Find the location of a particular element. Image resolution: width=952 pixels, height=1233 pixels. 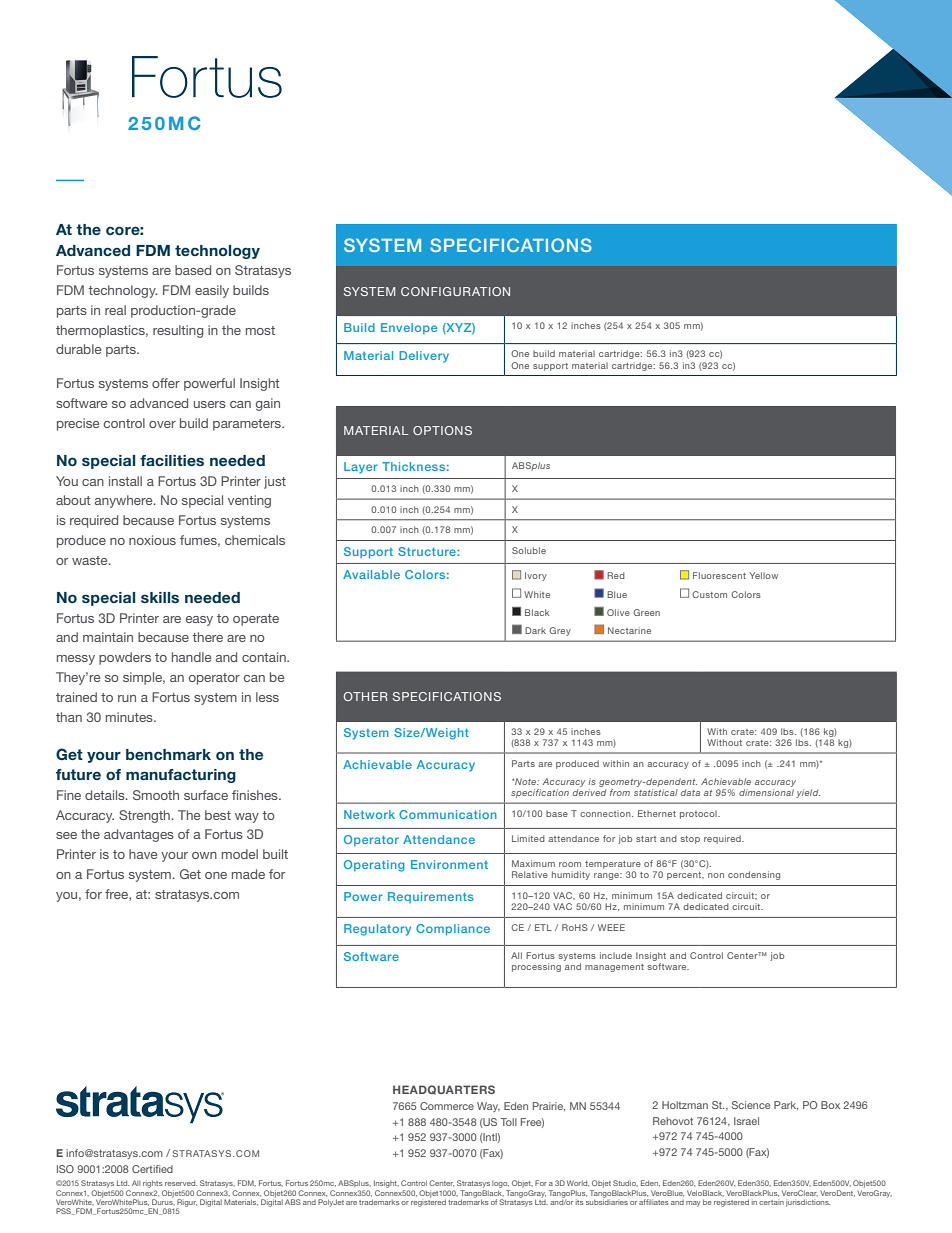

benchmark is located at coordinates (168, 754).
